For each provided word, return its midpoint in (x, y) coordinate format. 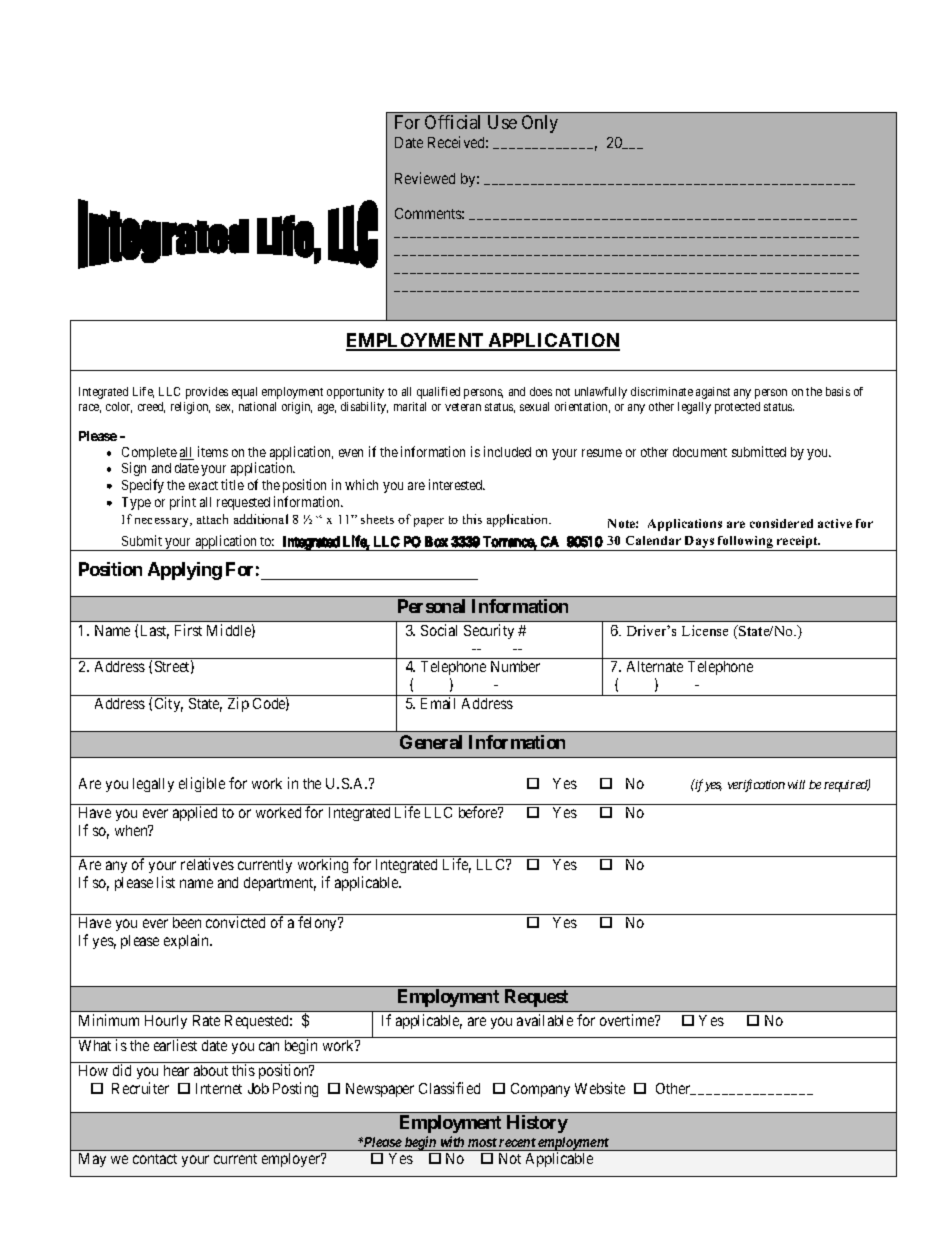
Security (489, 631)
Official (452, 122)
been (187, 922)
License (705, 630)
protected (737, 408)
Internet (219, 1088)
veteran (463, 407)
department (280, 884)
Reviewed (425, 178)
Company (540, 1090)
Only (540, 124)
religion (190, 408)
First (188, 630)
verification (756, 785)
